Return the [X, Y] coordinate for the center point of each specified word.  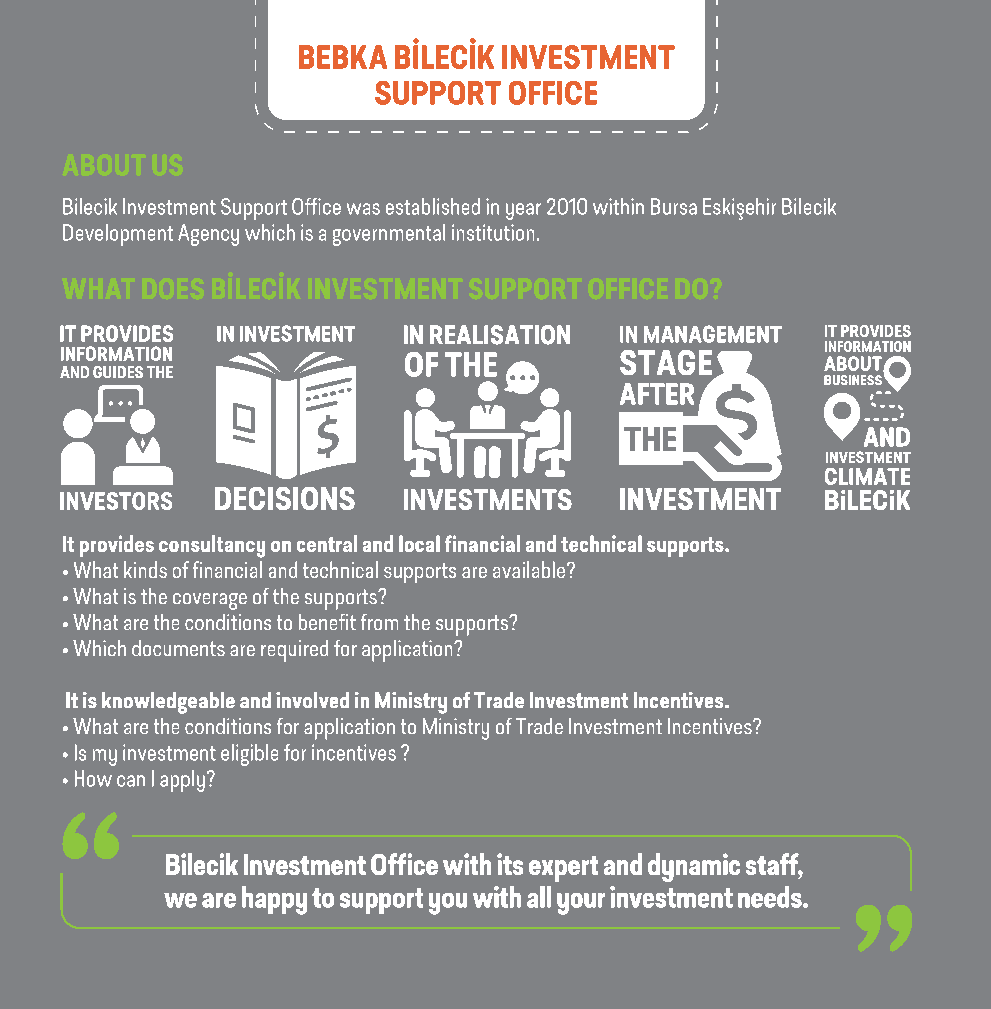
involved [312, 700]
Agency [208, 235]
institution [493, 232]
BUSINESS [853, 380]
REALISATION [500, 335]
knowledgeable [168, 703]
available [530, 569]
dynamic [694, 867]
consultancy [212, 546]
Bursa [674, 206]
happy [274, 900]
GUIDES [118, 372]
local [419, 543]
